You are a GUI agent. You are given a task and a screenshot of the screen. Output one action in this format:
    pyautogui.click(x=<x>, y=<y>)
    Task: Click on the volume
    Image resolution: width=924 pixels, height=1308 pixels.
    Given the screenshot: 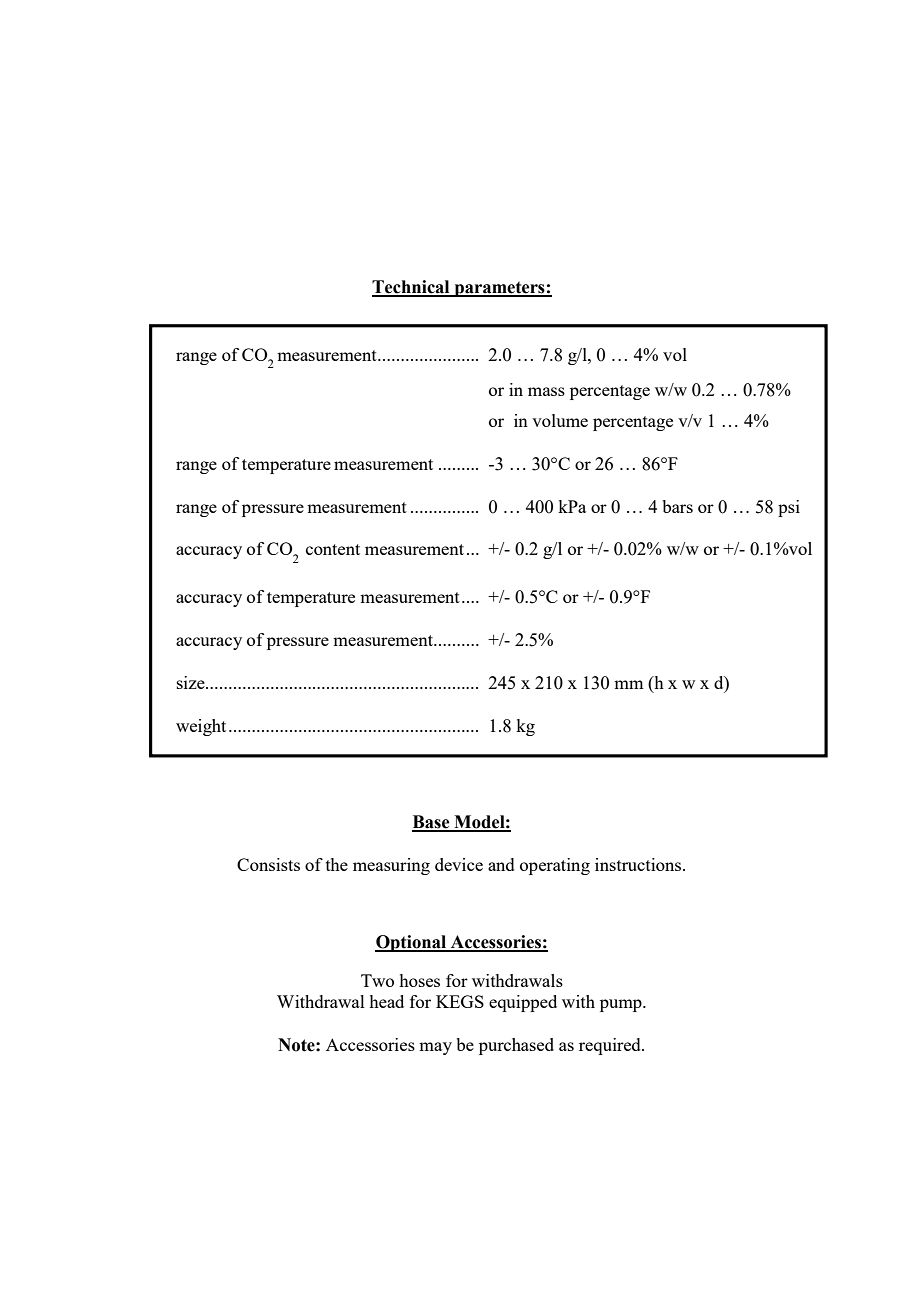 What is the action you would take?
    pyautogui.click(x=560, y=420)
